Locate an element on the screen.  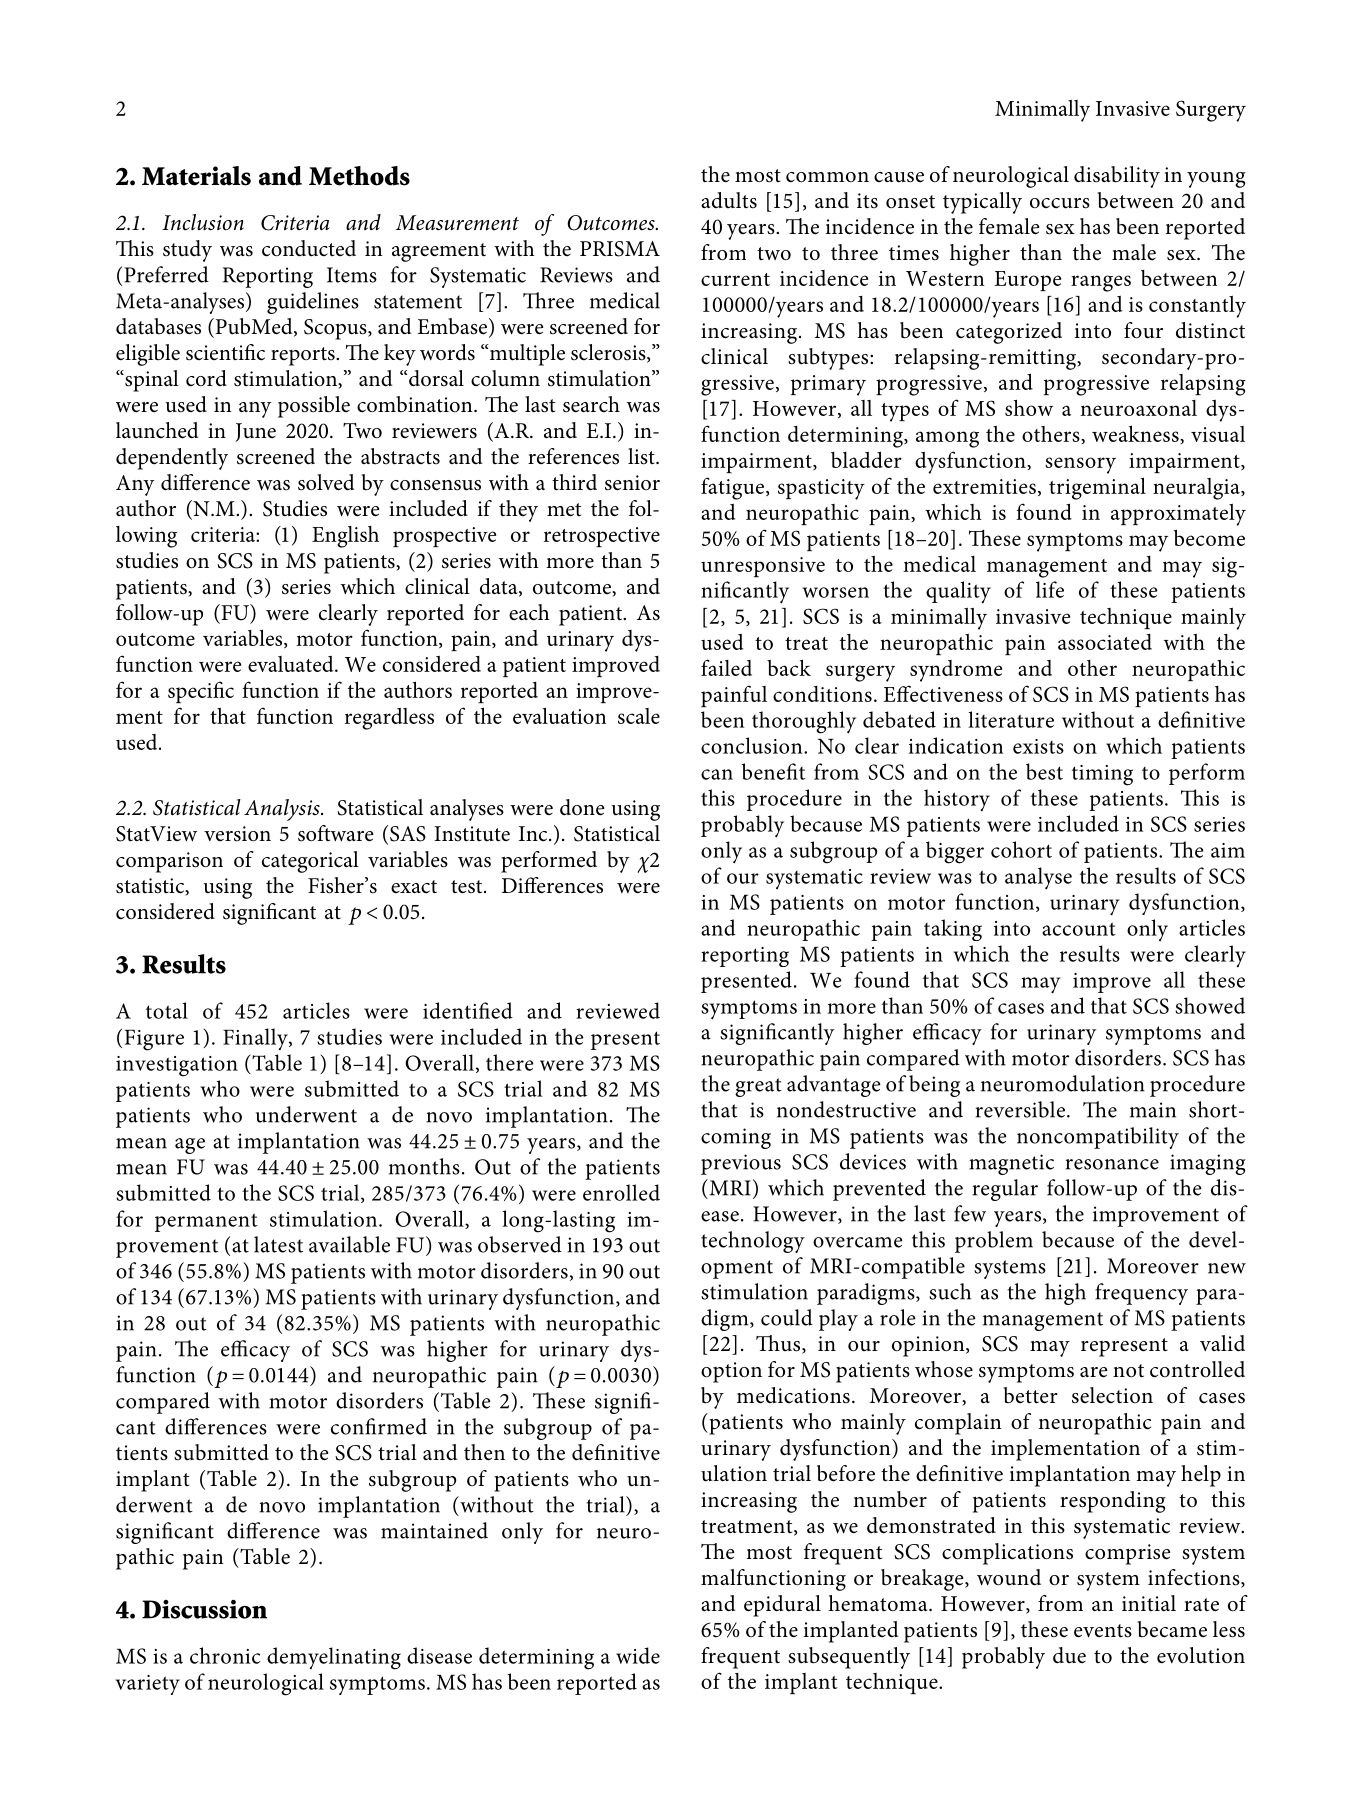
events is located at coordinates (1103, 1631).
